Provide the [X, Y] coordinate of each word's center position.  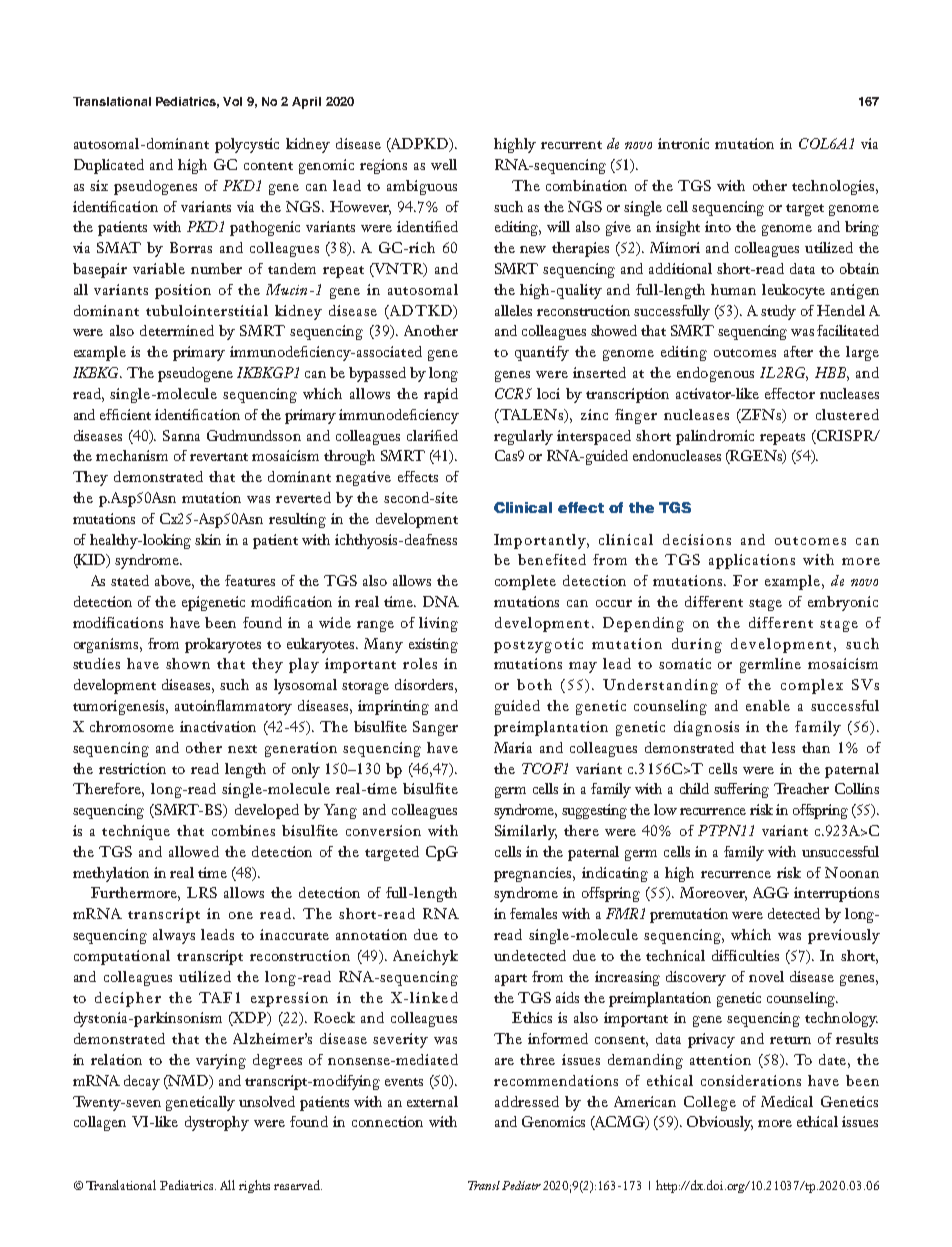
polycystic [247, 145]
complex [812, 686]
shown [188, 663]
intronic [683, 143]
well [444, 164]
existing [433, 645]
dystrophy [217, 1123]
